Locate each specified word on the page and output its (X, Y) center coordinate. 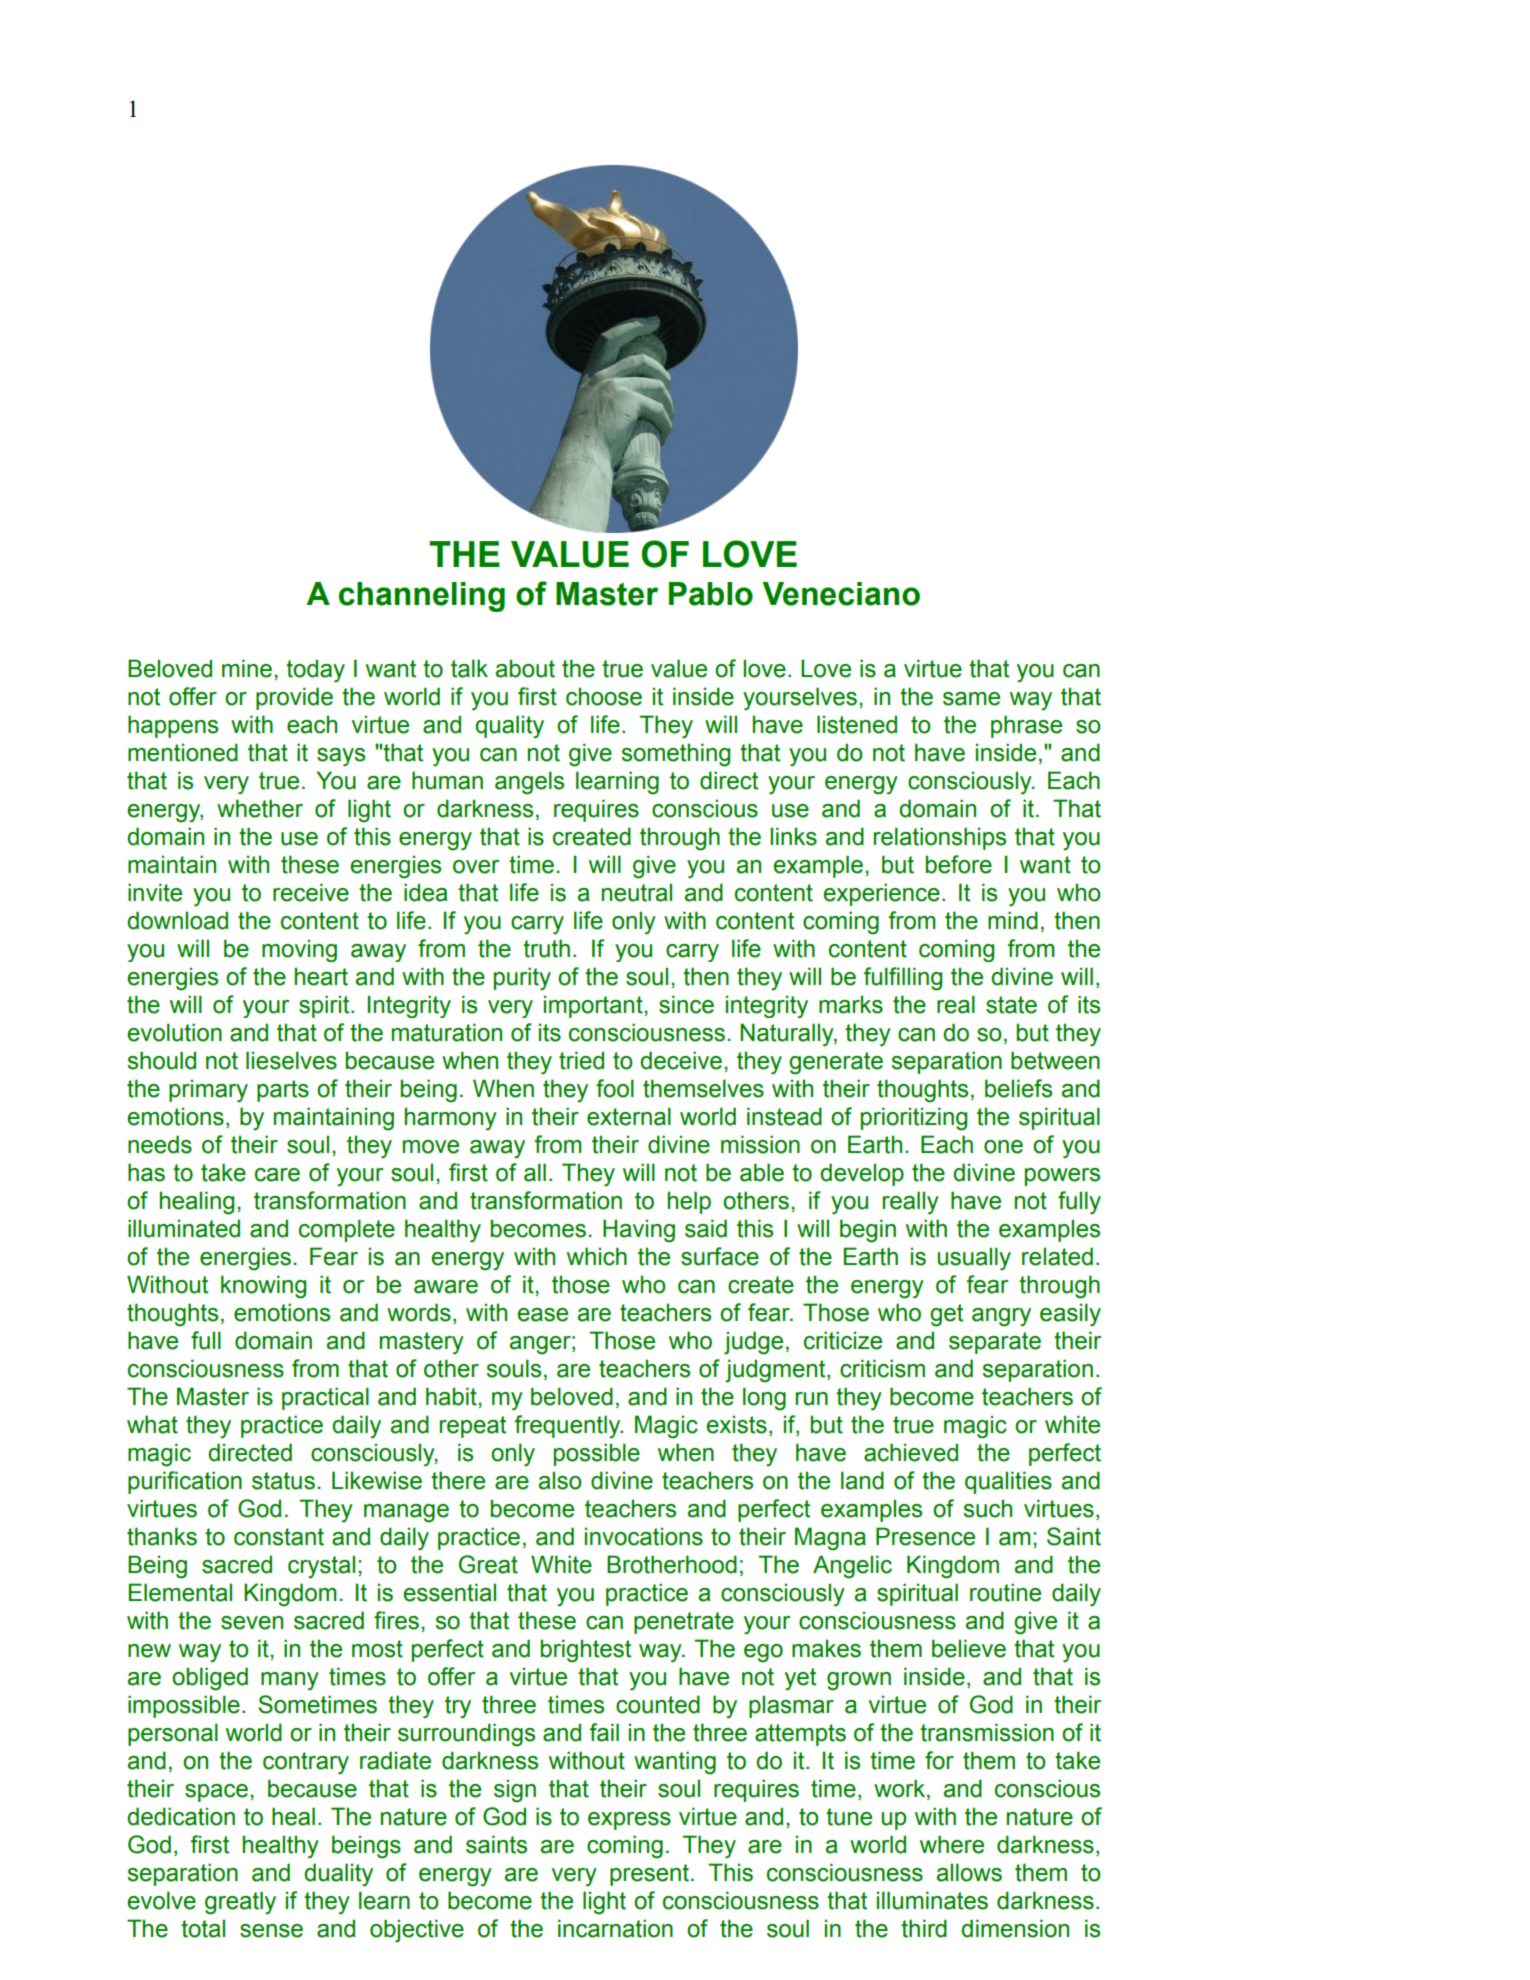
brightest (586, 1651)
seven (252, 1623)
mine (247, 668)
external (629, 1116)
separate (995, 1343)
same (971, 699)
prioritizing (914, 1119)
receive (311, 892)
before (959, 864)
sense (271, 1931)
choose (604, 696)
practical (325, 1398)
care (277, 1175)
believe (969, 1648)
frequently (568, 1426)
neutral (637, 892)
